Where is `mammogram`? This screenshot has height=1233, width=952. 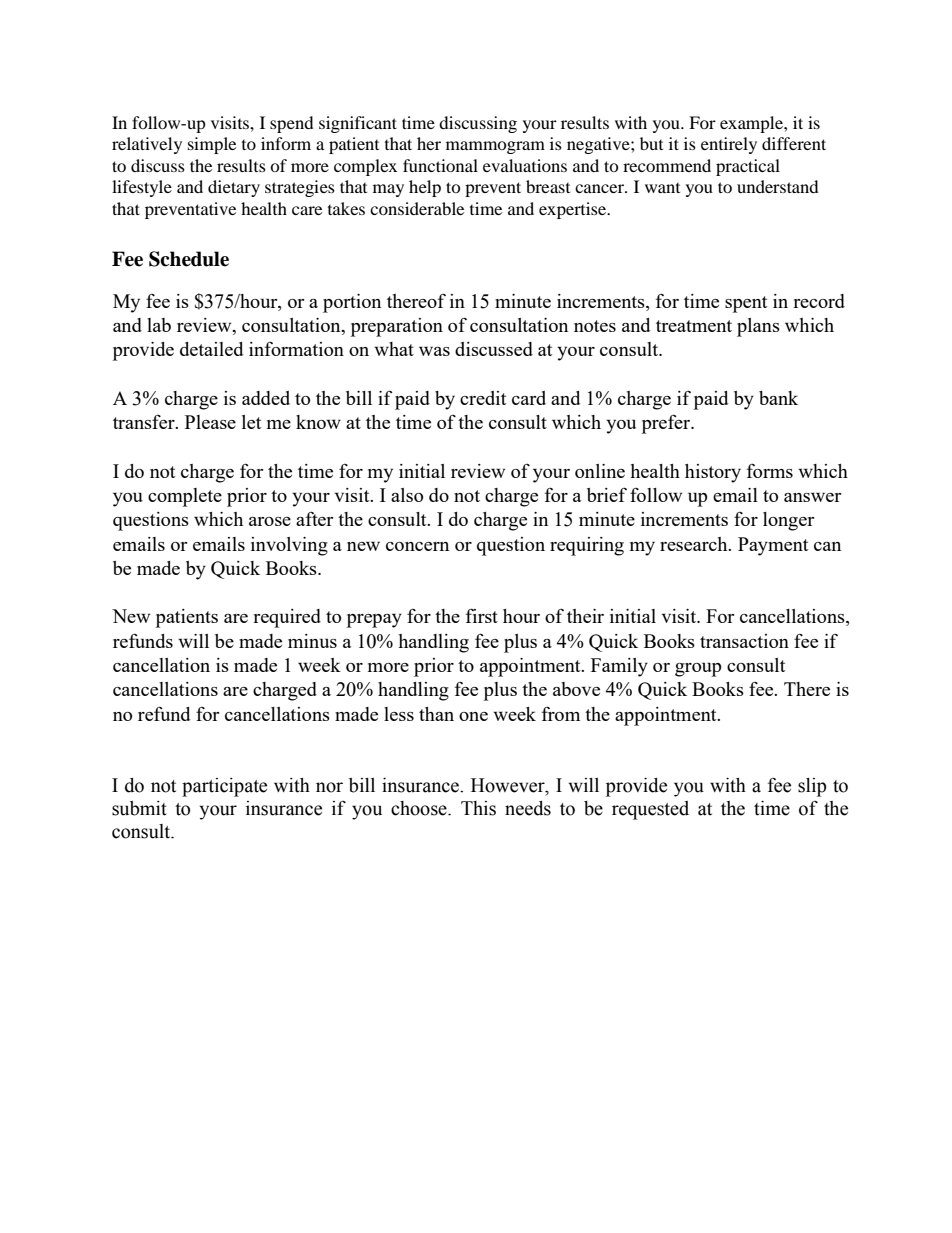
mammogram is located at coordinates (495, 147).
